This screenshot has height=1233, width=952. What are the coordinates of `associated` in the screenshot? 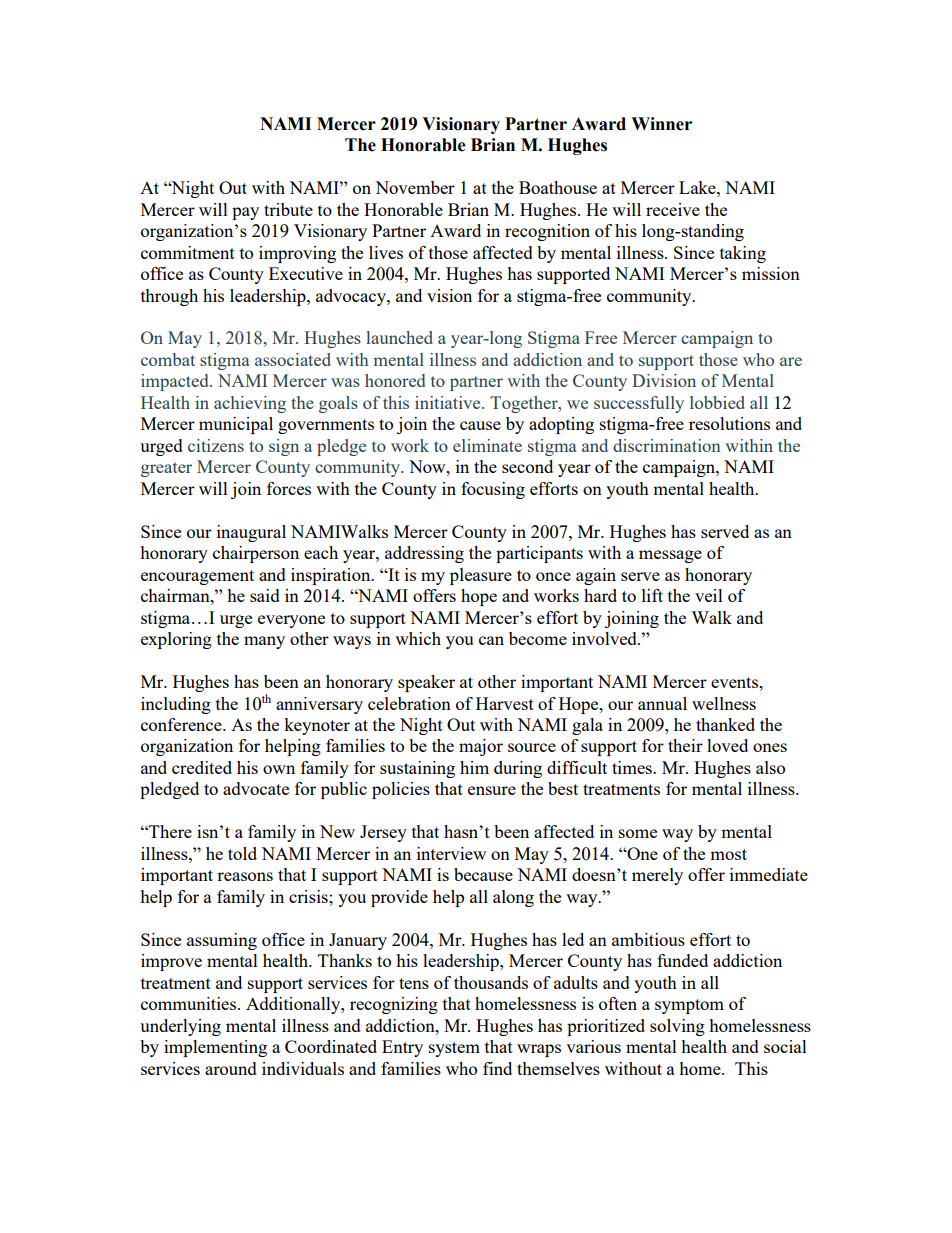 It's located at (293, 359).
